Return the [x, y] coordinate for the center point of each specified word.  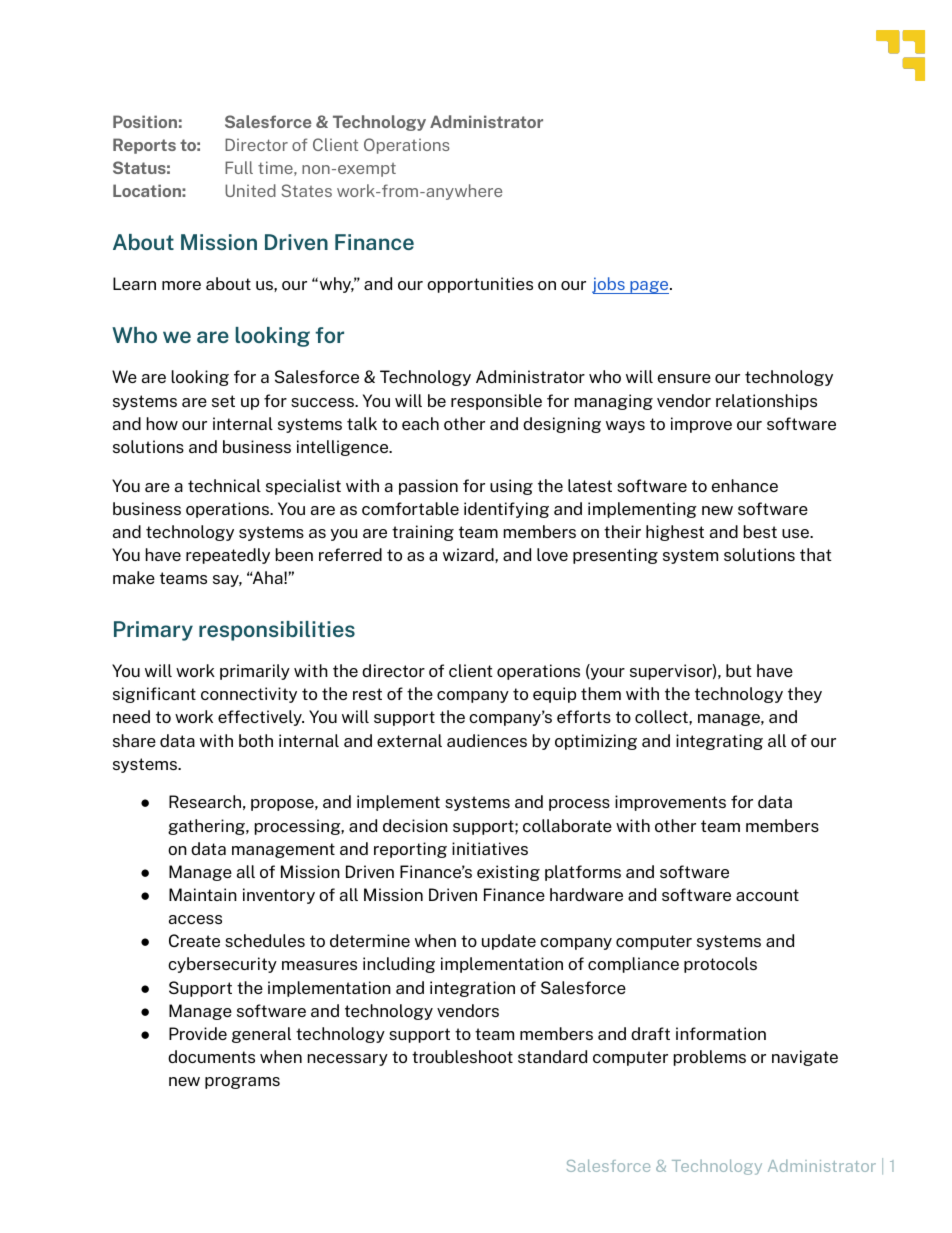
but [739, 670]
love [552, 554]
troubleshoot [462, 1056]
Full [239, 167]
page [649, 287]
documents [211, 1056]
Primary [153, 631]
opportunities [480, 285]
